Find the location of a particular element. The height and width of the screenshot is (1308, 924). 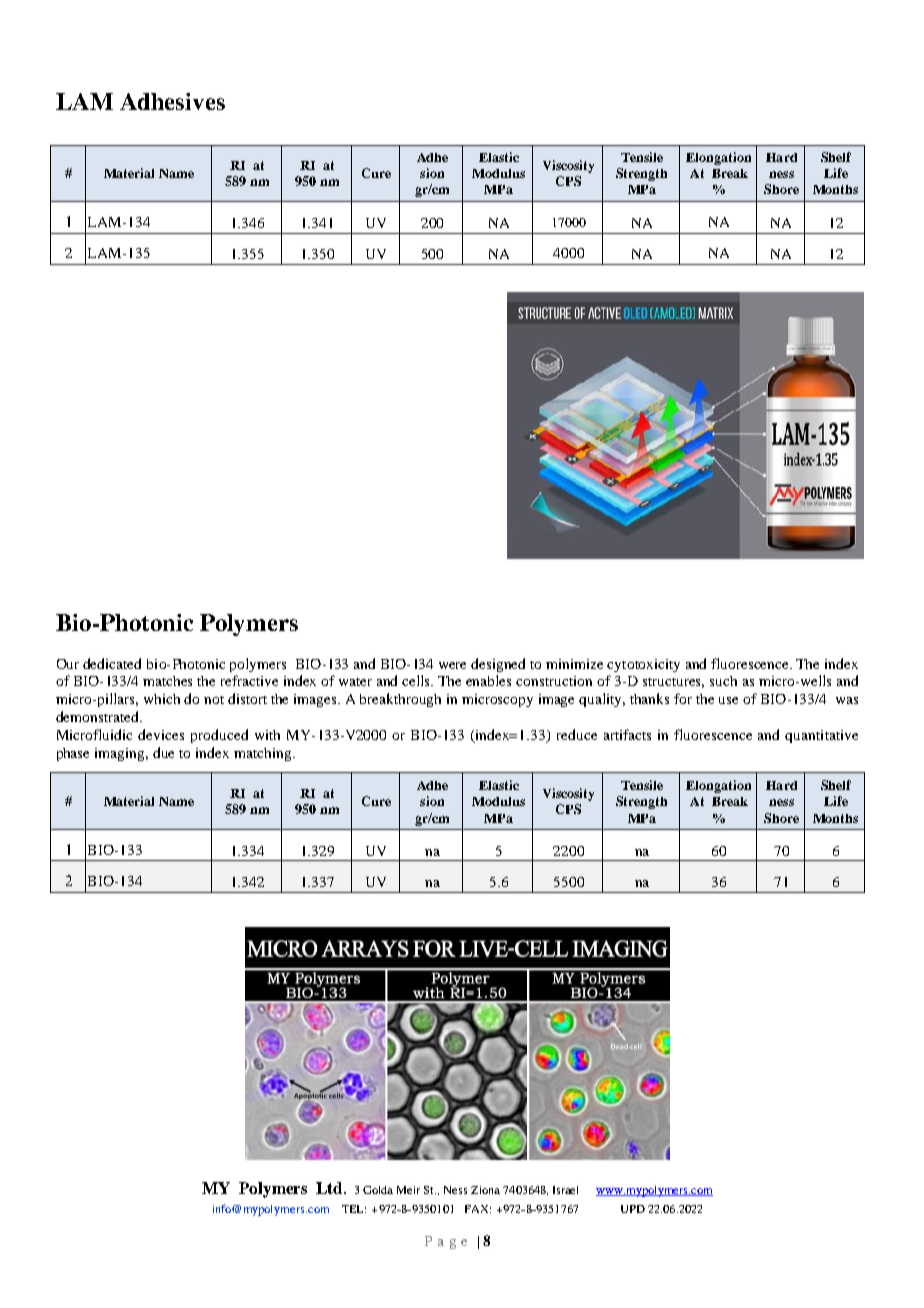

quantitative is located at coordinates (821, 736).
